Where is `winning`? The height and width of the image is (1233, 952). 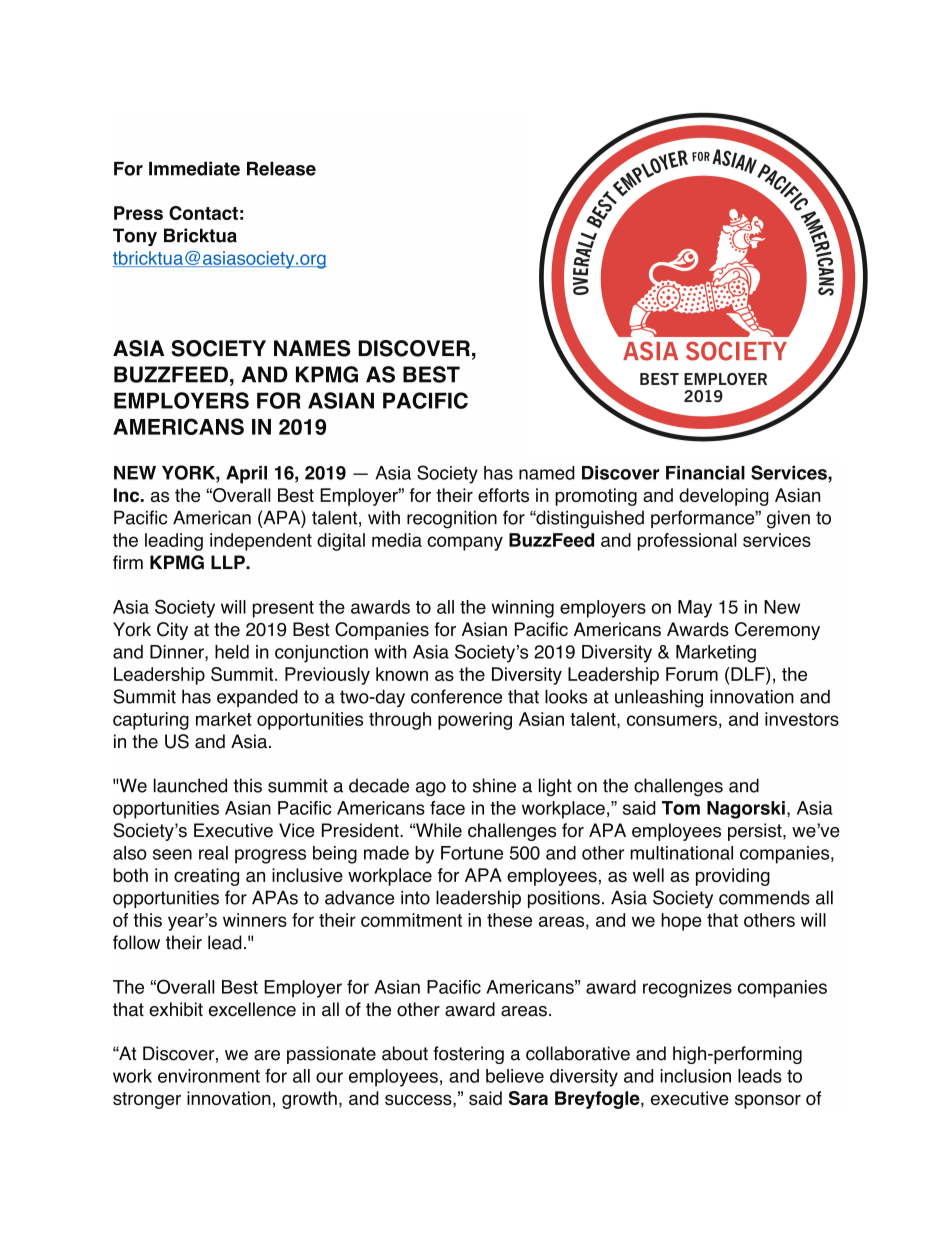 winning is located at coordinates (523, 609).
